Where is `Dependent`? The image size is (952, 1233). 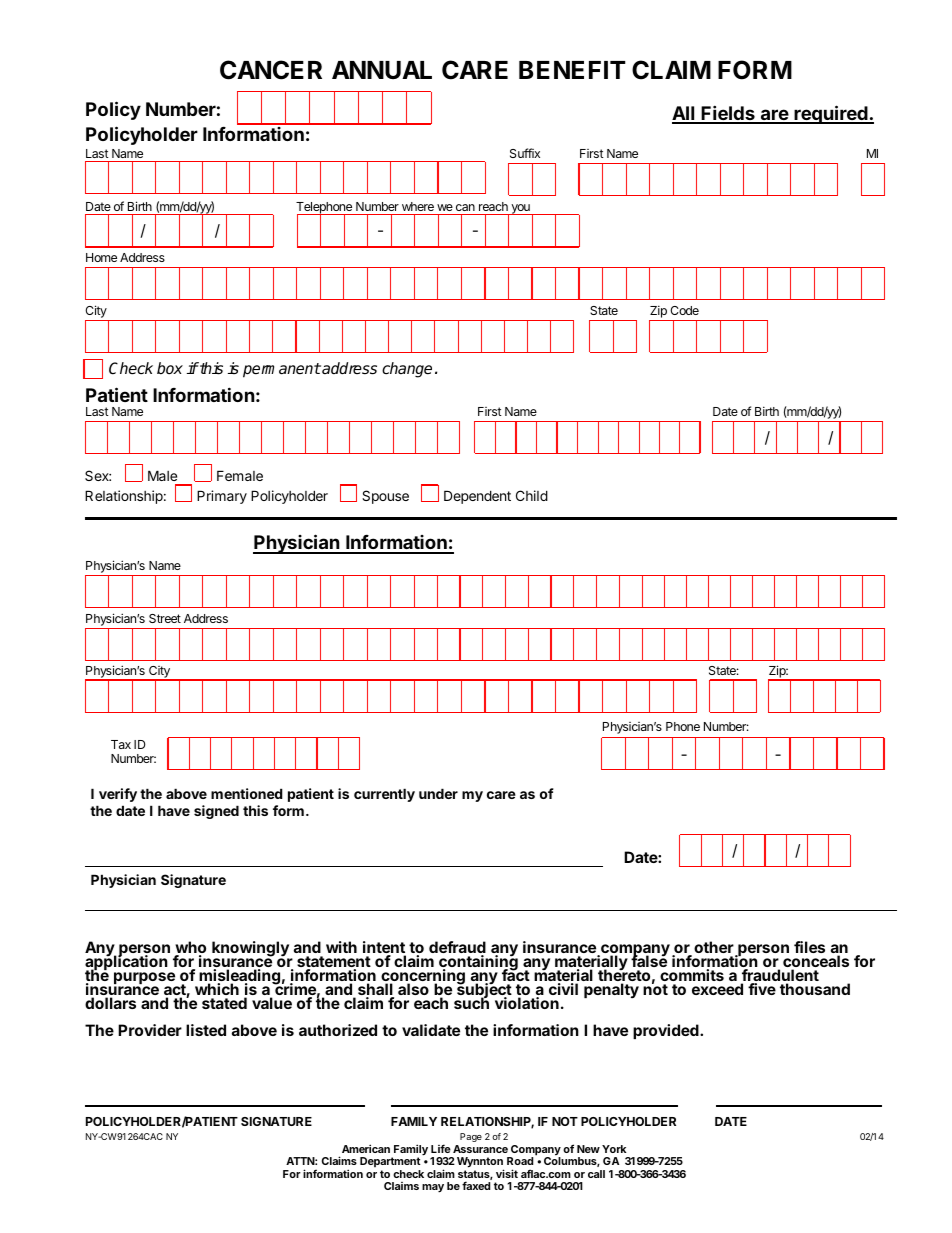
Dependent is located at coordinates (477, 497).
